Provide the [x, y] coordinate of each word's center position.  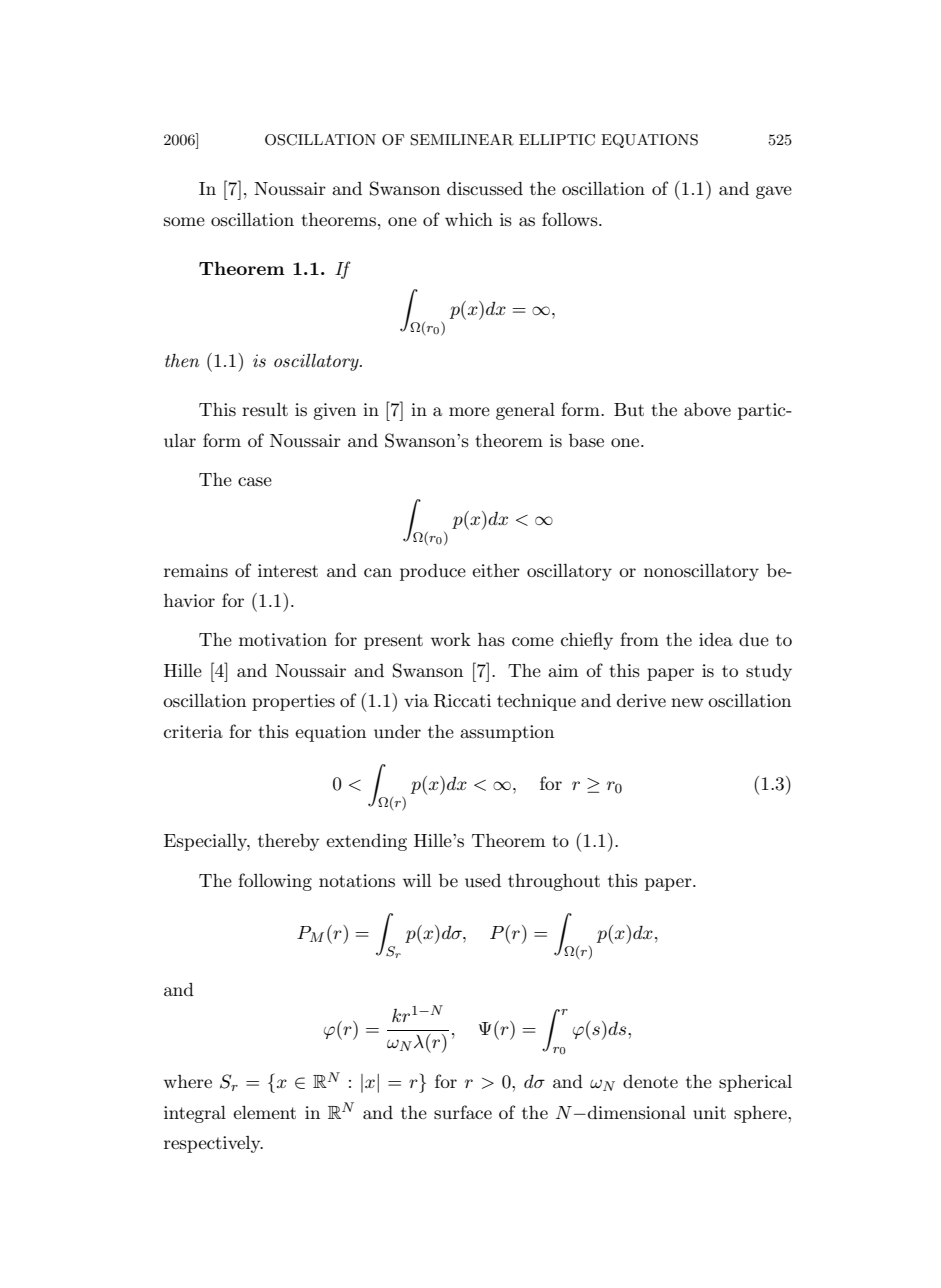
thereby [288, 842]
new [687, 702]
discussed [485, 189]
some [184, 221]
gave [774, 192]
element [264, 1112]
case [255, 482]
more [469, 411]
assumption [507, 733]
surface [463, 1112]
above [707, 409]
